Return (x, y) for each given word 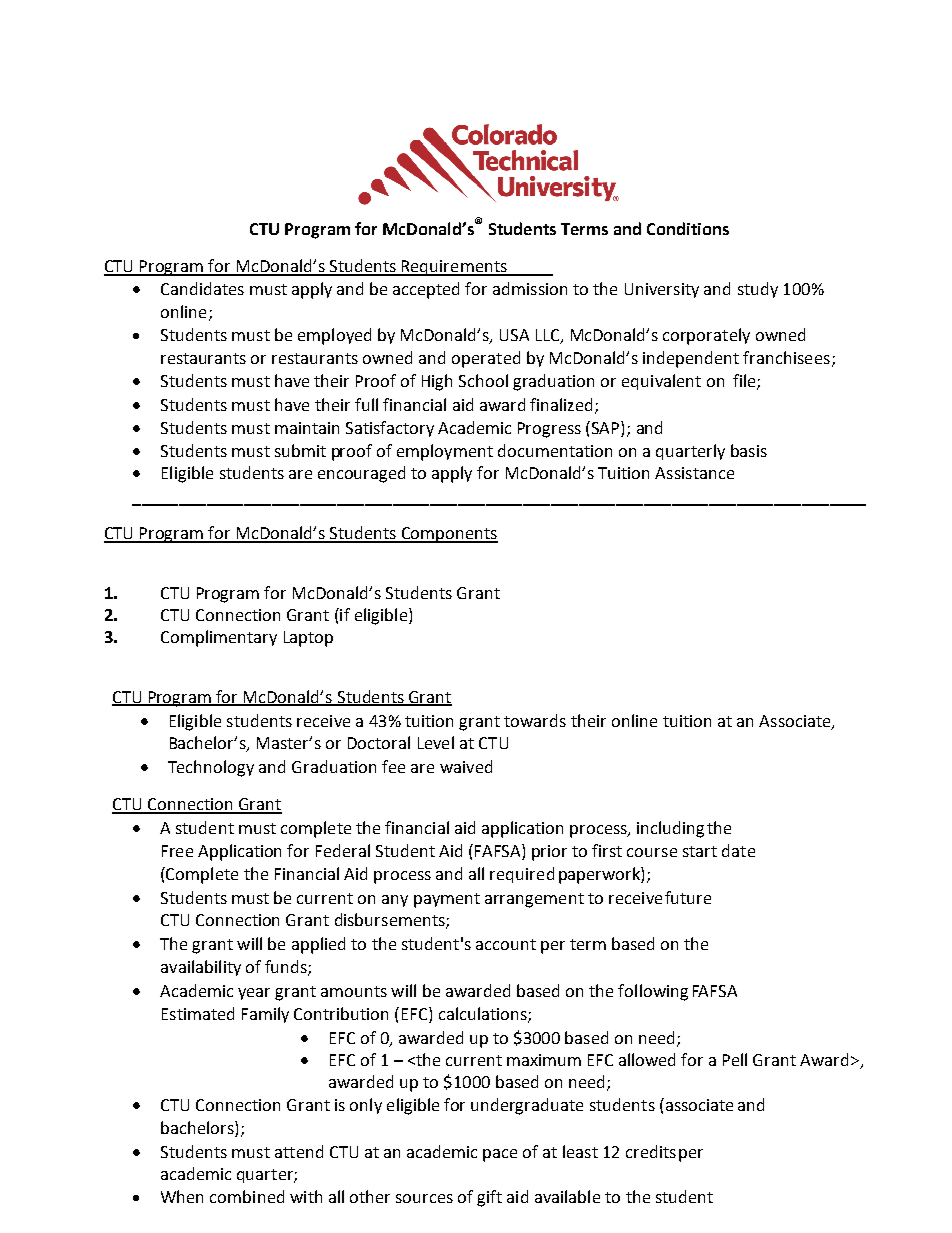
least (580, 1151)
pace (500, 1155)
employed (334, 336)
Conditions (688, 228)
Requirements (454, 268)
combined (247, 1196)
